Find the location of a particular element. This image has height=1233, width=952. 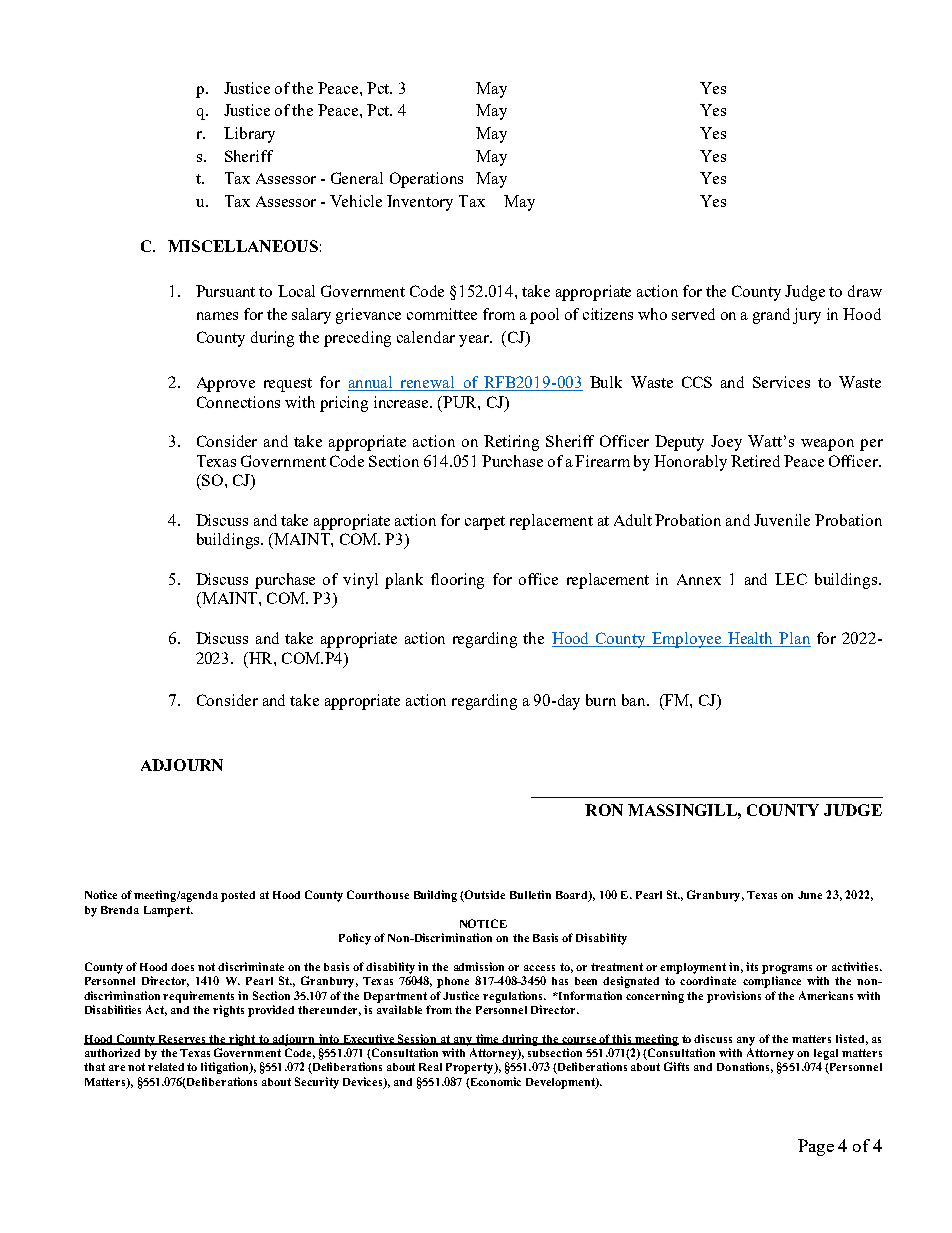

flooring is located at coordinates (457, 581).
